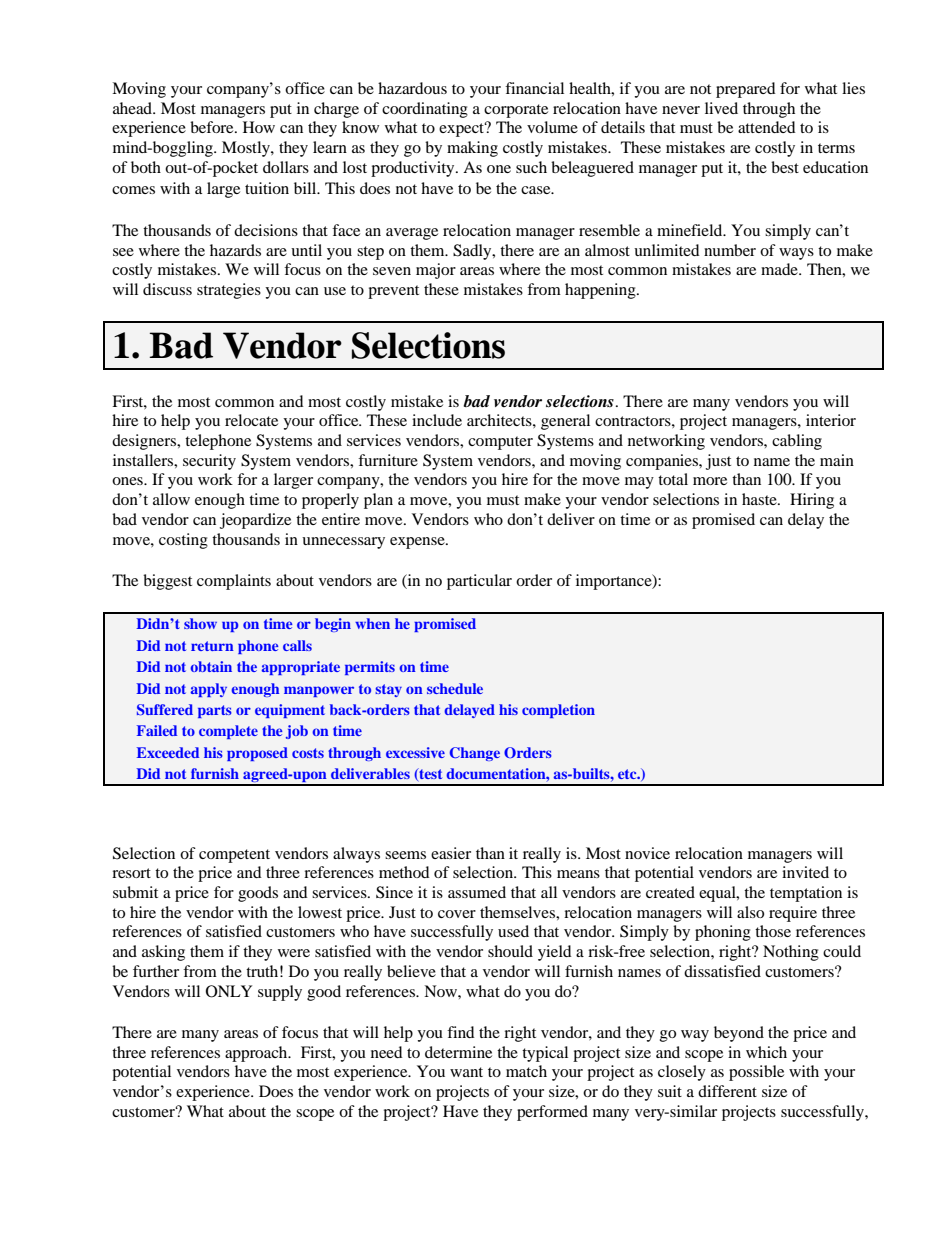 The height and width of the screenshot is (1233, 952). What do you see at coordinates (767, 127) in the screenshot?
I see `attended` at bounding box center [767, 127].
